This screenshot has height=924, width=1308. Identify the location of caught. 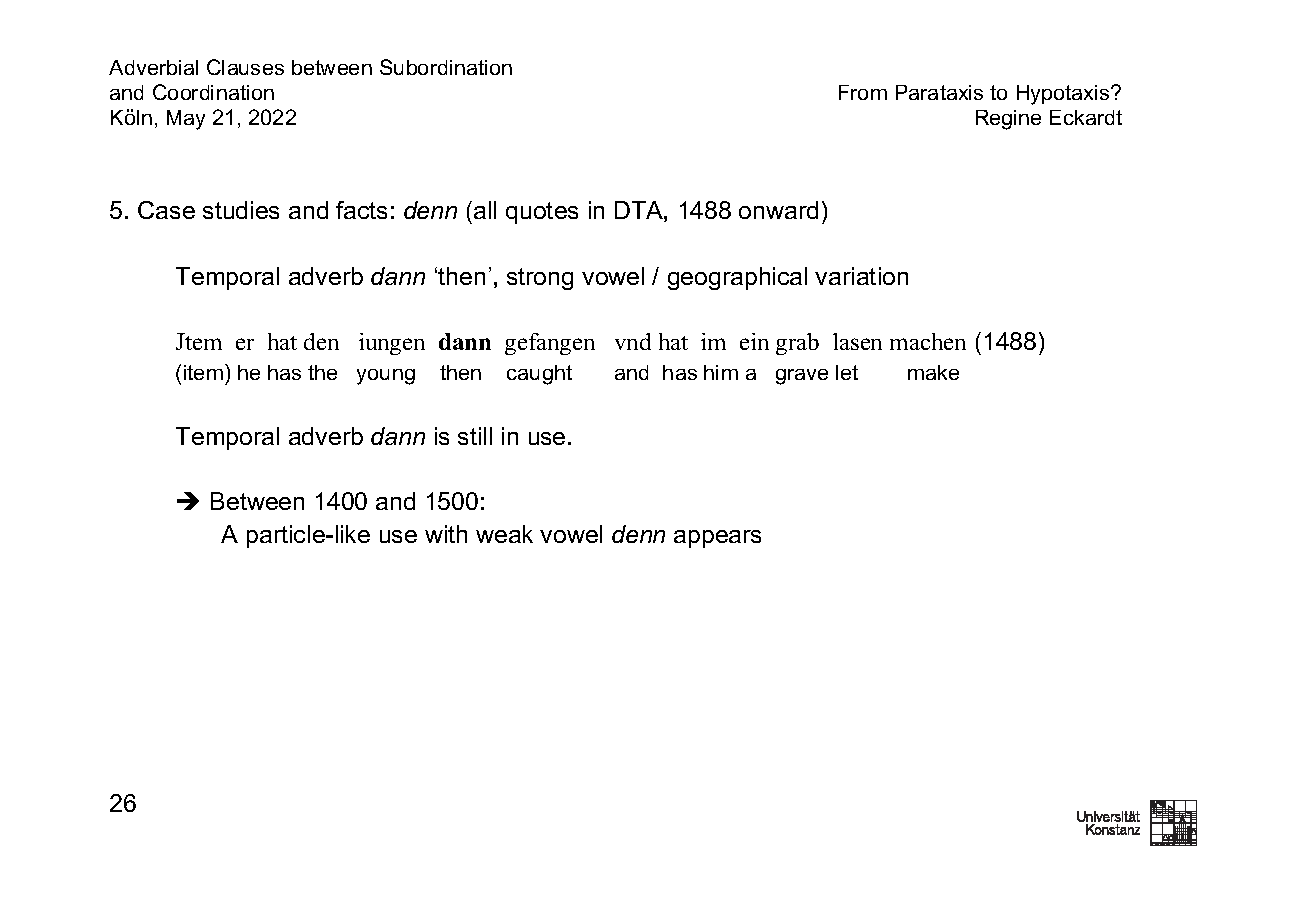
(539, 375).
